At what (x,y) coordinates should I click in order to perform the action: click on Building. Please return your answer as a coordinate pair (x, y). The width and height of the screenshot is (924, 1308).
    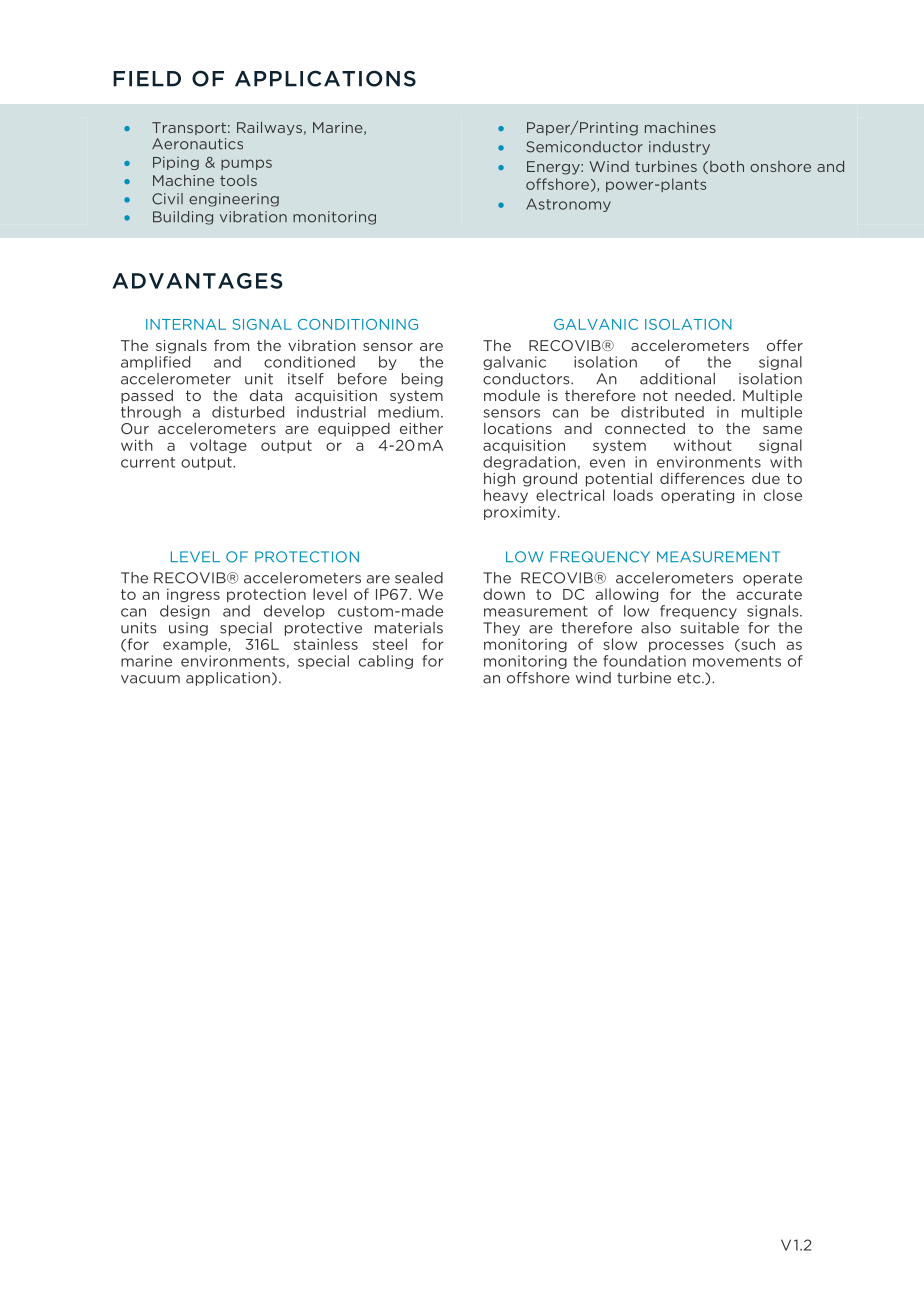
    Looking at the image, I should click on (183, 218).
